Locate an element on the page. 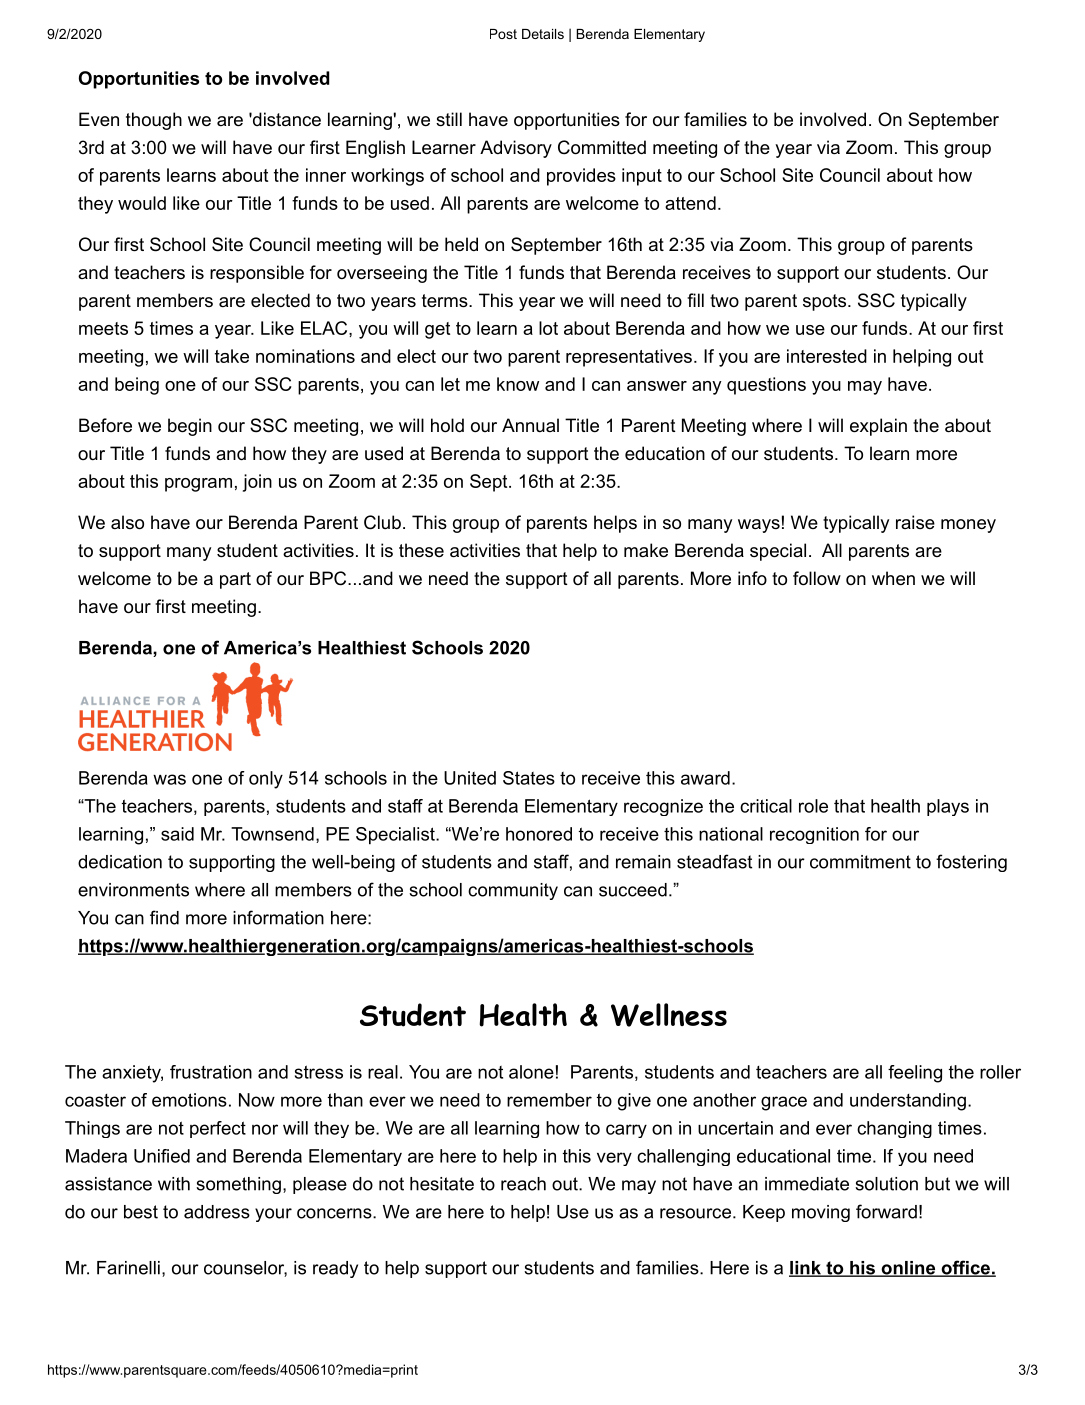 The height and width of the page is (1405, 1085). address is located at coordinates (217, 1212).
